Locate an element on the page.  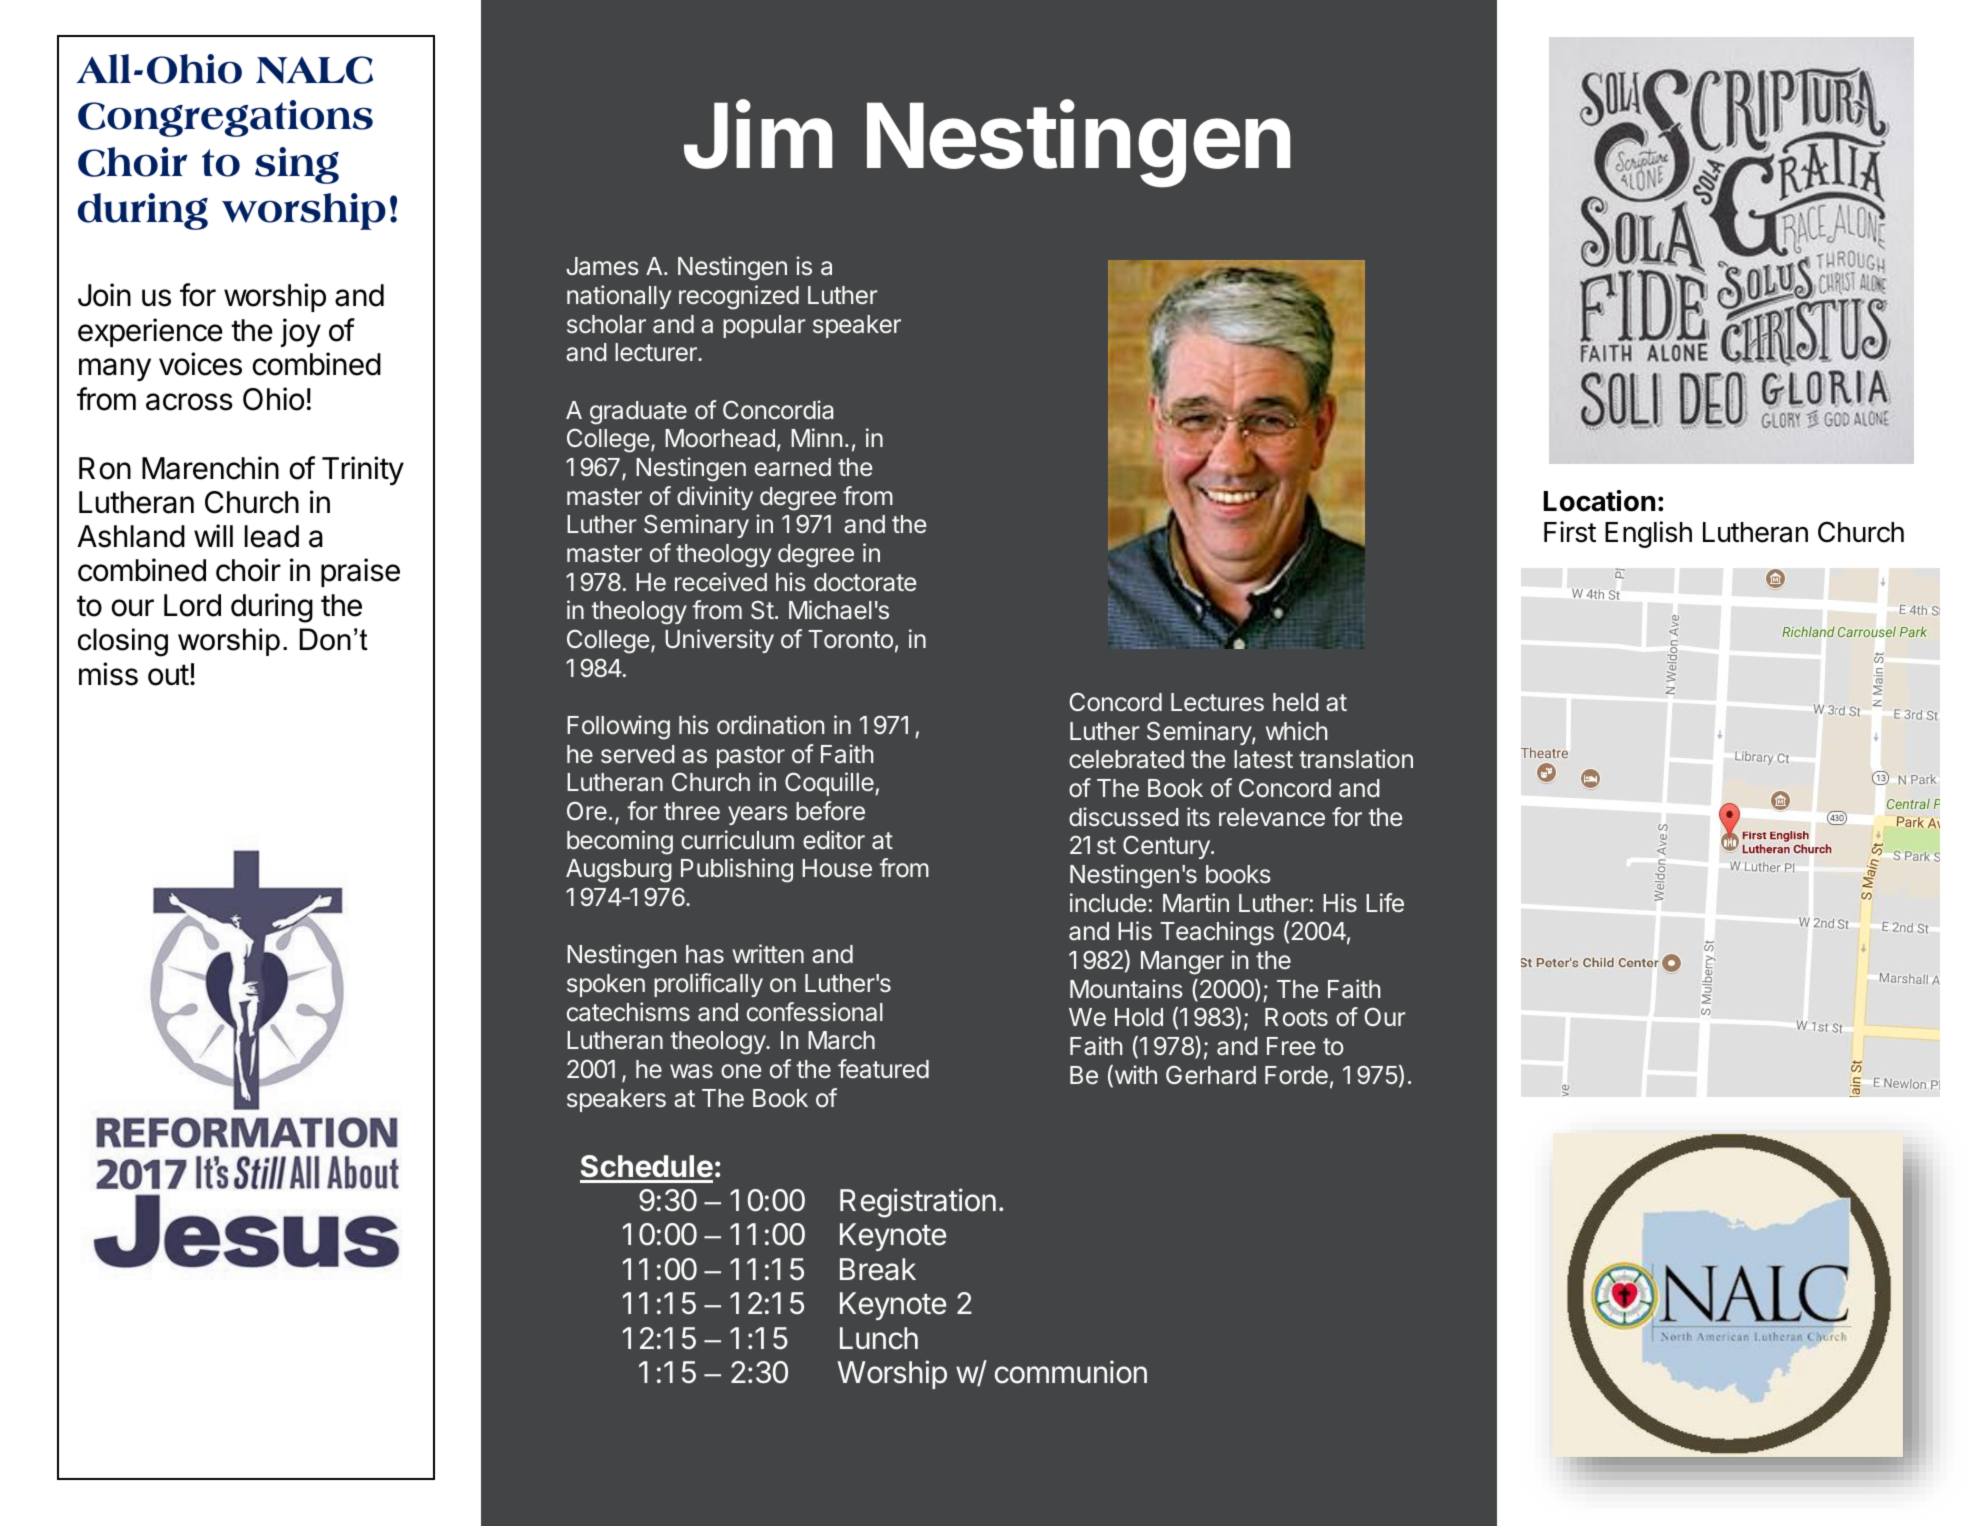
Life is located at coordinates (1385, 902).
